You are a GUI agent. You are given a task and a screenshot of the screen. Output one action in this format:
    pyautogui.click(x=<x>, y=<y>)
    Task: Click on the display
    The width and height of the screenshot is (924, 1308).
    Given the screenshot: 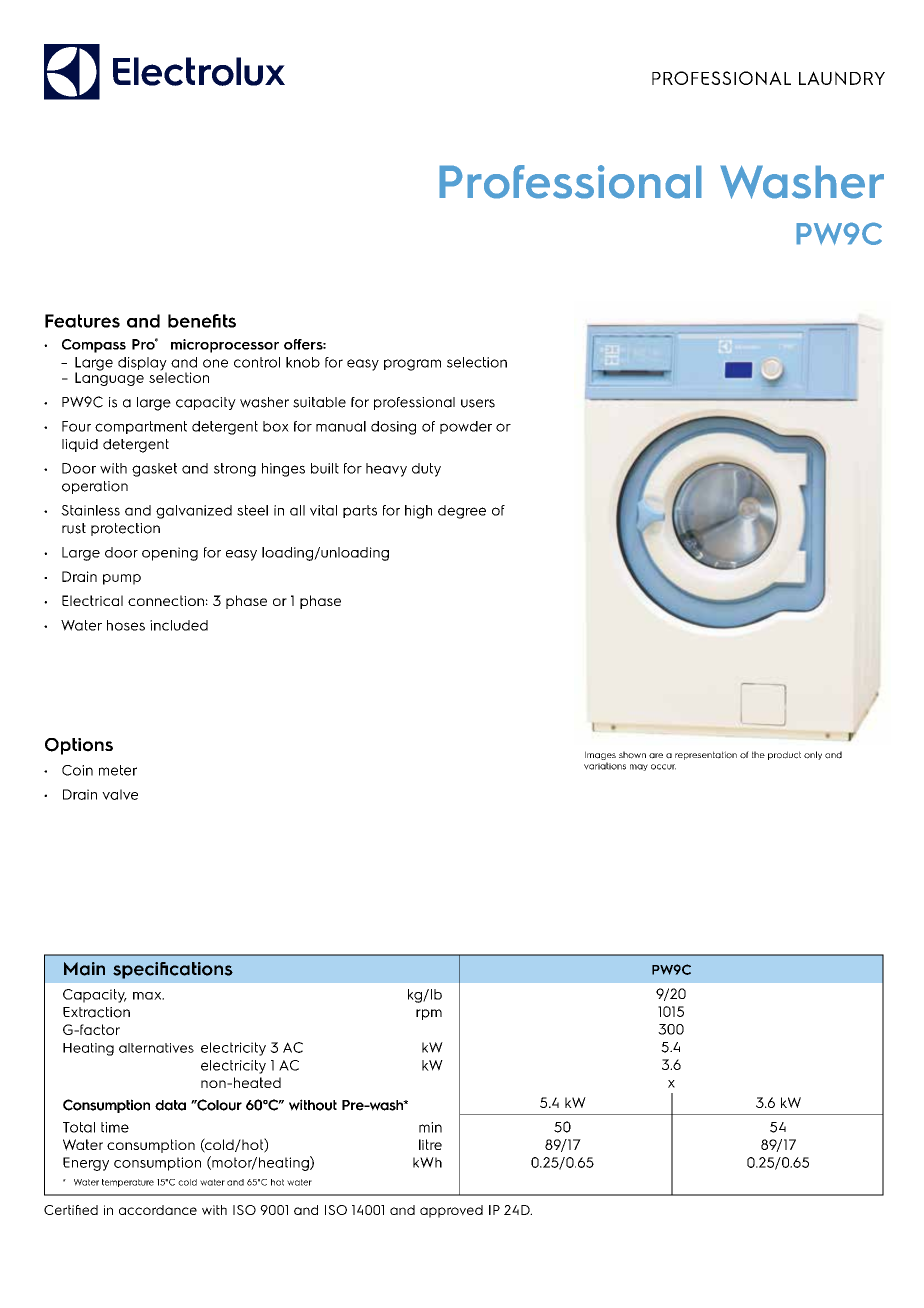 What is the action you would take?
    pyautogui.click(x=142, y=365)
